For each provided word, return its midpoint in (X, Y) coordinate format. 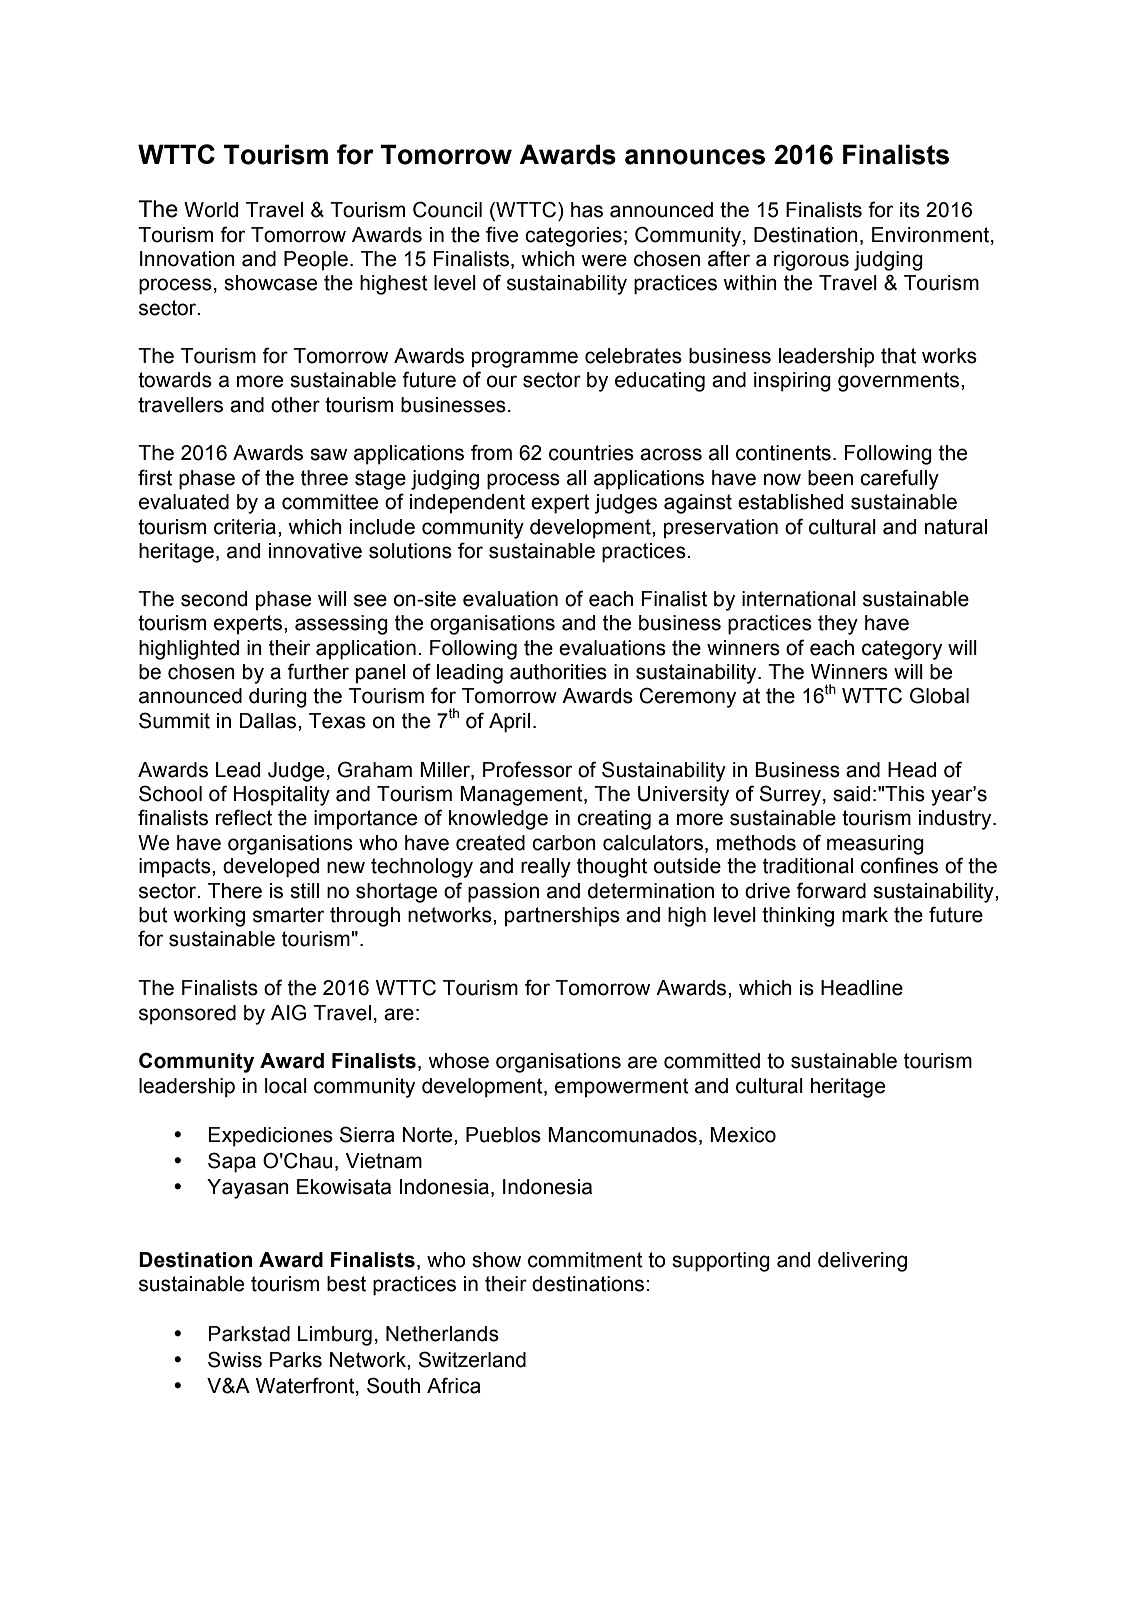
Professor (527, 769)
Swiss (235, 1359)
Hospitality (282, 796)
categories (573, 237)
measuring (875, 845)
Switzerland (472, 1359)
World (211, 210)
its (910, 210)
